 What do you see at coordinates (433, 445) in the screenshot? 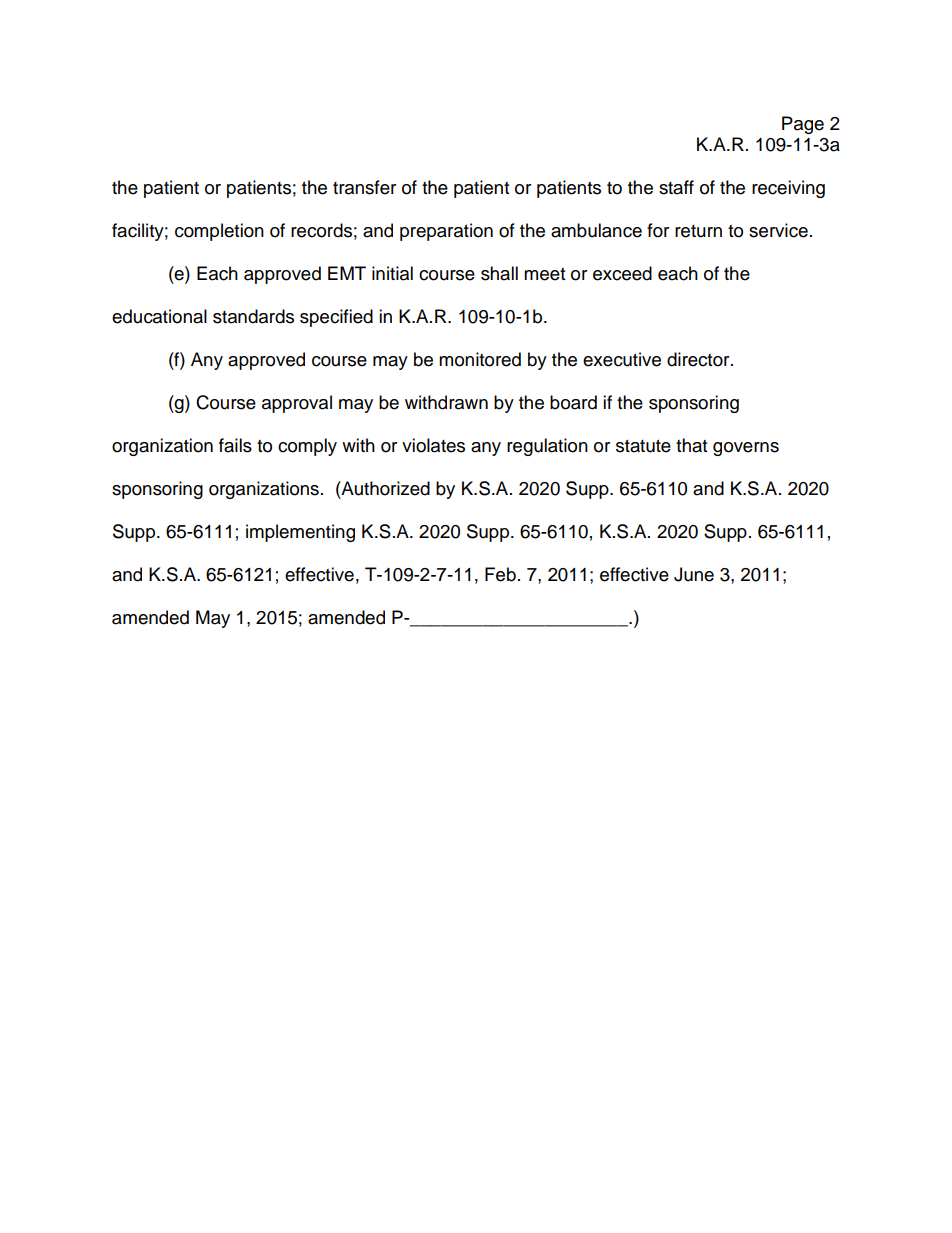
I see `violates` at bounding box center [433, 445].
